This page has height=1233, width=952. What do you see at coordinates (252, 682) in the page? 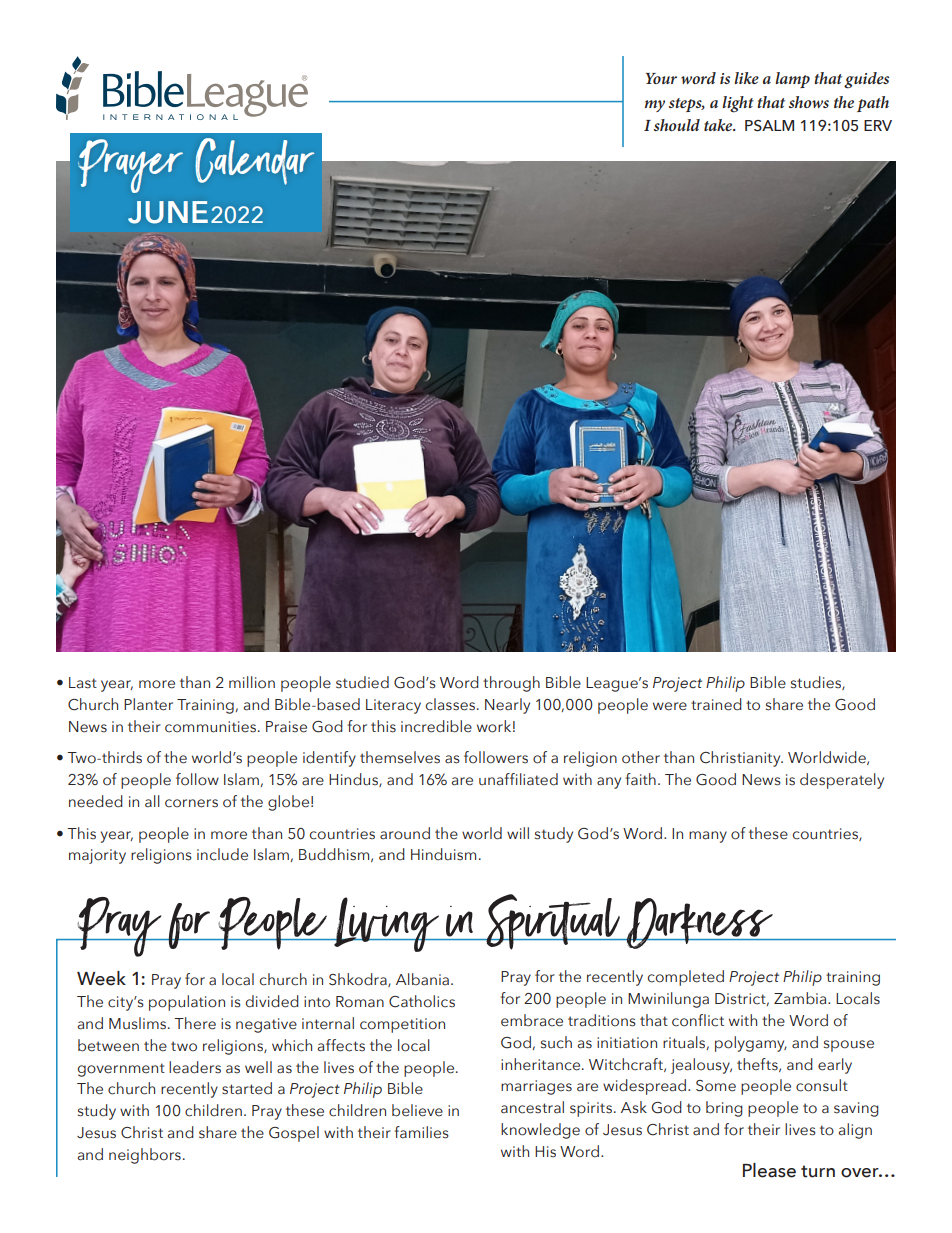
I see `million` at bounding box center [252, 682].
